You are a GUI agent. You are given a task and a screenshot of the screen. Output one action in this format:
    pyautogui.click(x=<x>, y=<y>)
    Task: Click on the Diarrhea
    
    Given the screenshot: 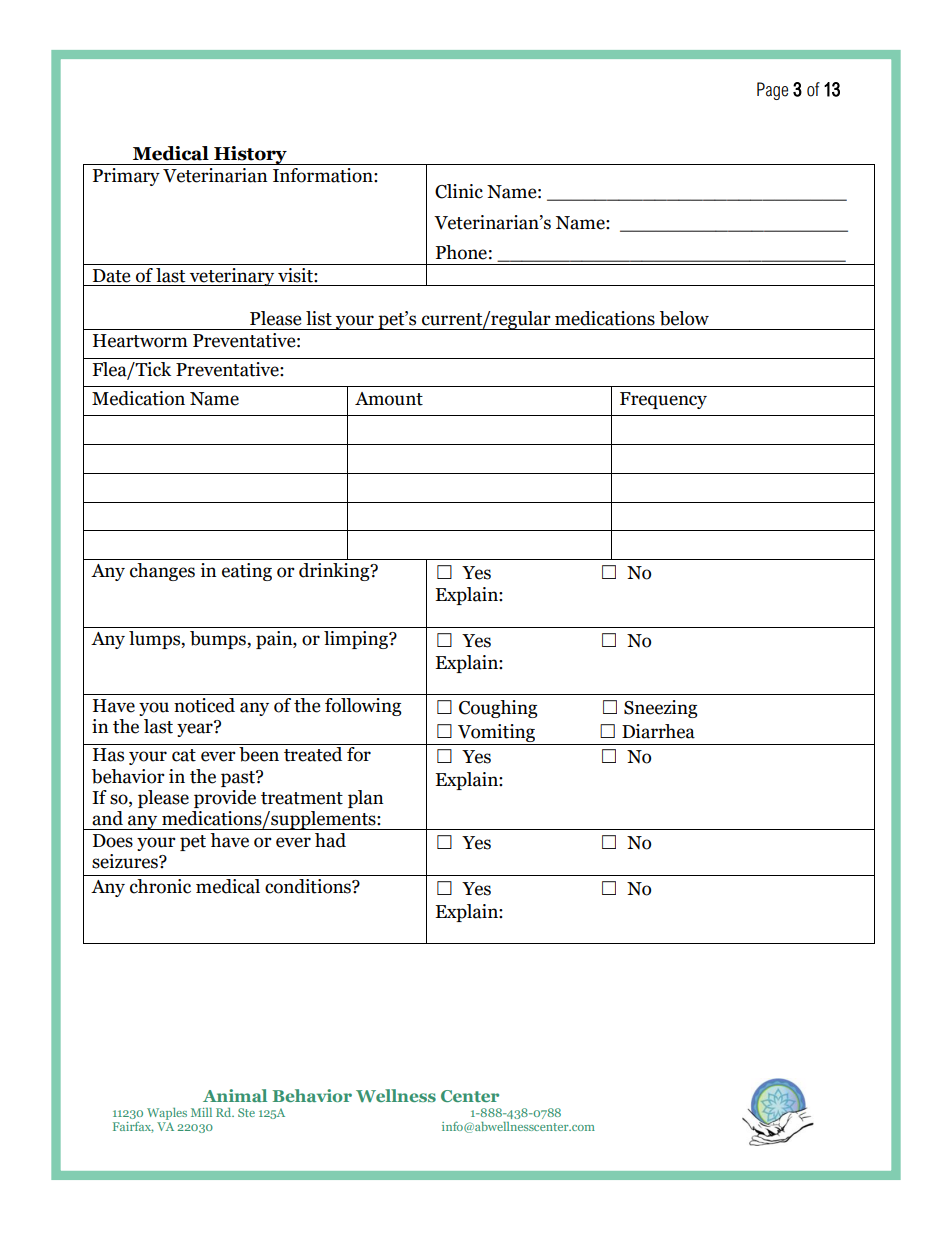 What is the action you would take?
    pyautogui.click(x=658, y=731)
